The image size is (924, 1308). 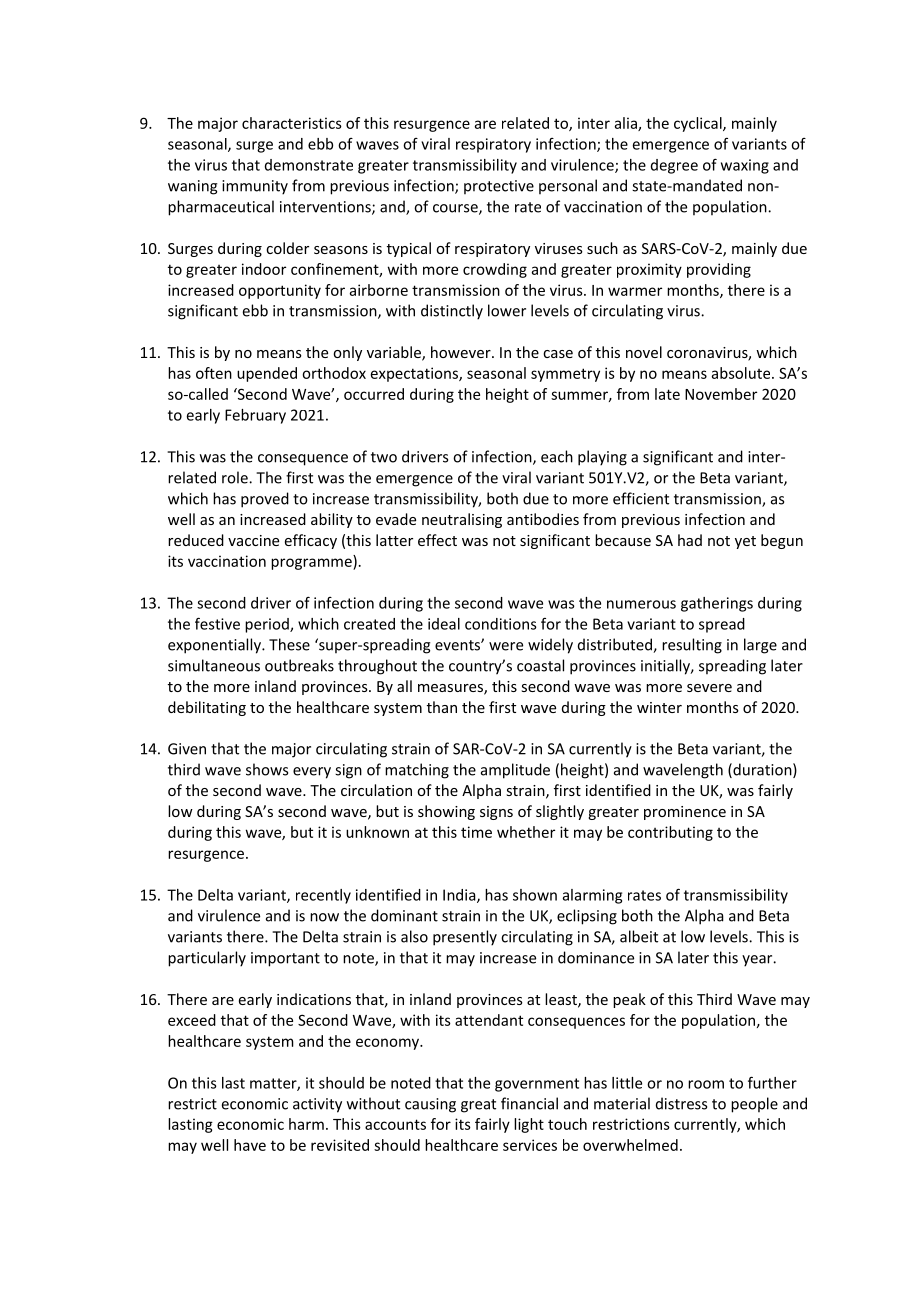 I want to click on financial, so click(x=529, y=1103).
